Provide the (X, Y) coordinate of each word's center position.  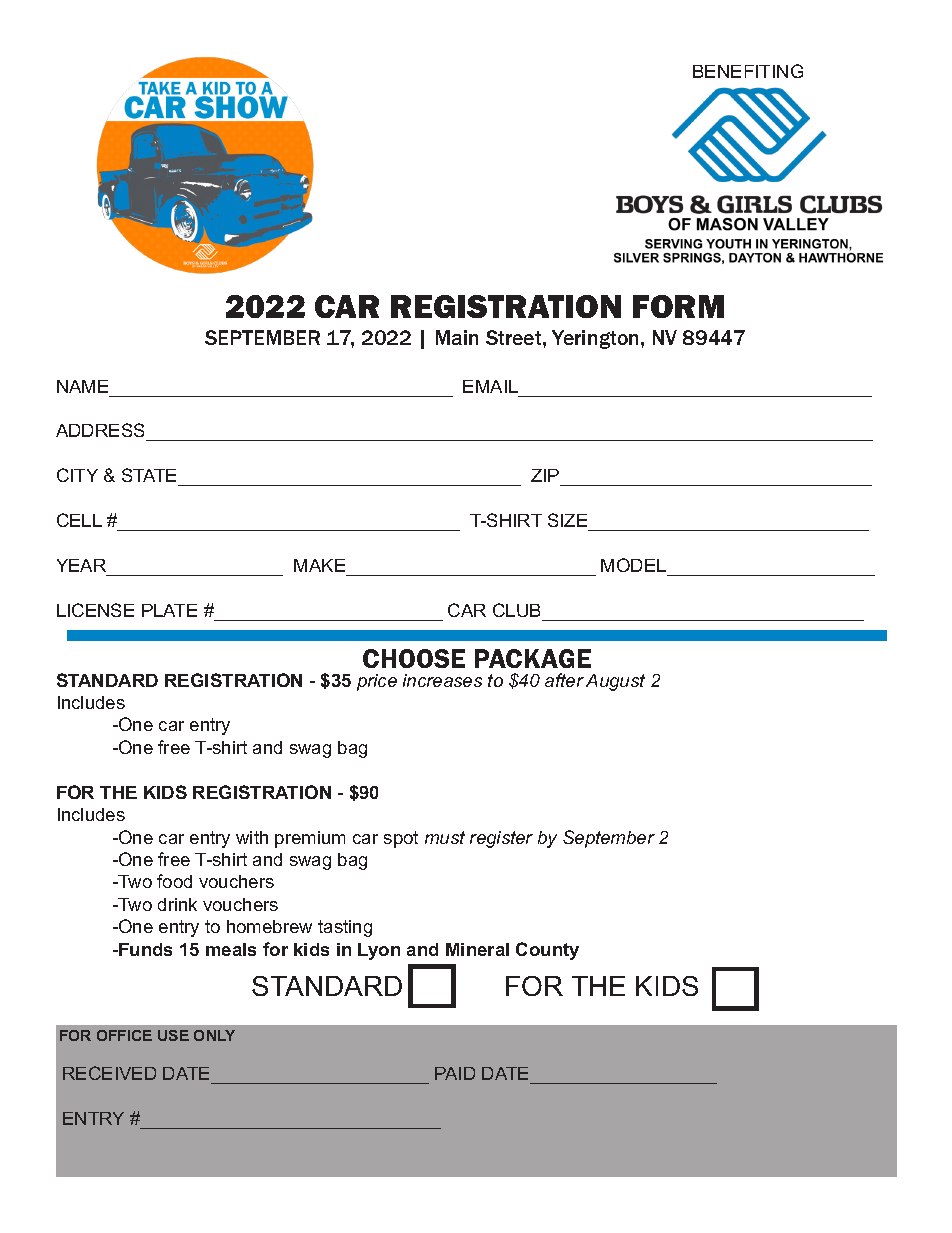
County (547, 951)
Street (515, 337)
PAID (455, 1073)
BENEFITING (748, 71)
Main (457, 337)
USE (173, 1035)
